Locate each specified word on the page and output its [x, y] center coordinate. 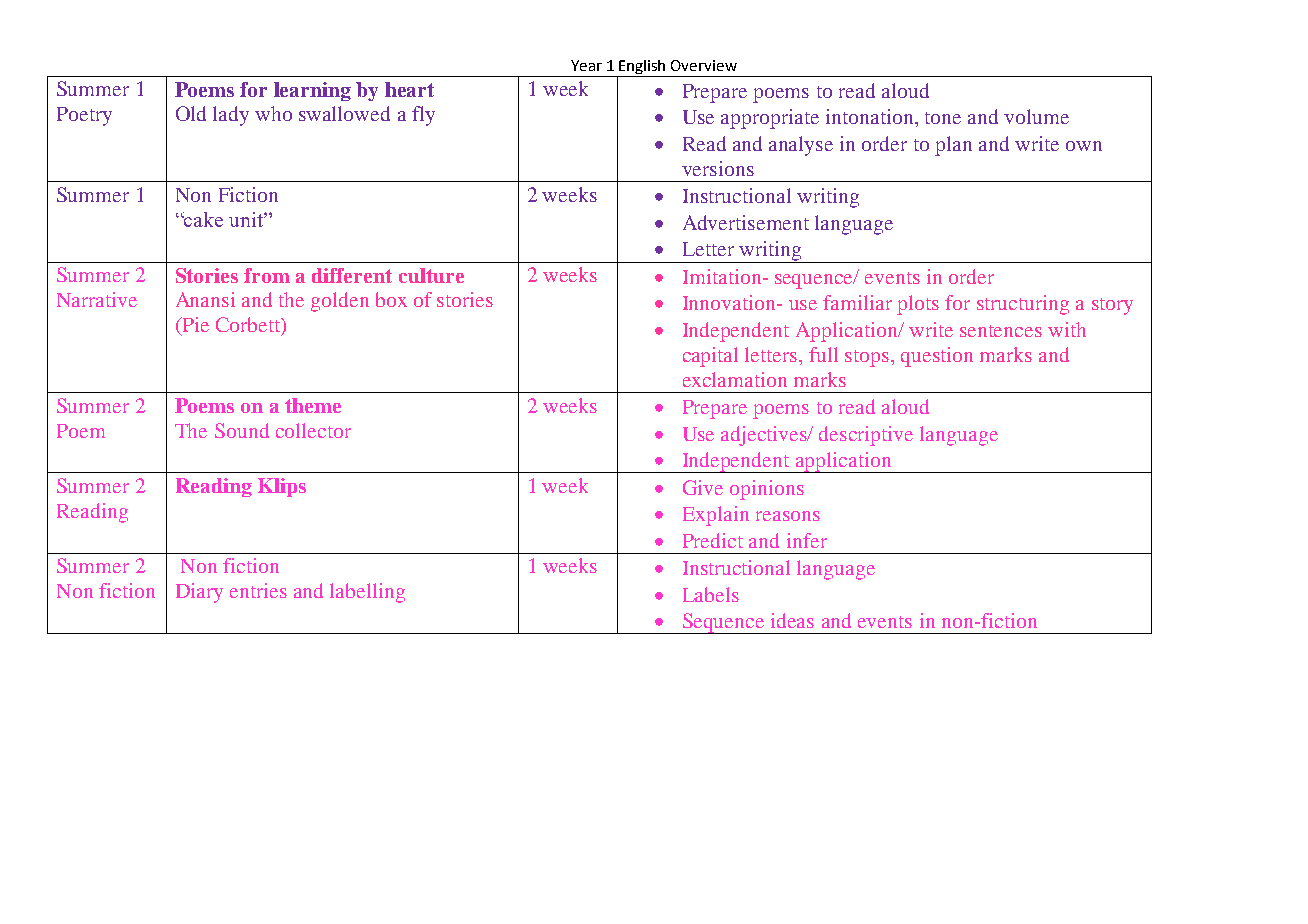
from [267, 275]
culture [431, 275]
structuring [1023, 305]
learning [312, 91]
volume [1036, 116]
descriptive [866, 436]
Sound [242, 430]
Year [586, 65]
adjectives [765, 436]
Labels [711, 594]
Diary [199, 593]
